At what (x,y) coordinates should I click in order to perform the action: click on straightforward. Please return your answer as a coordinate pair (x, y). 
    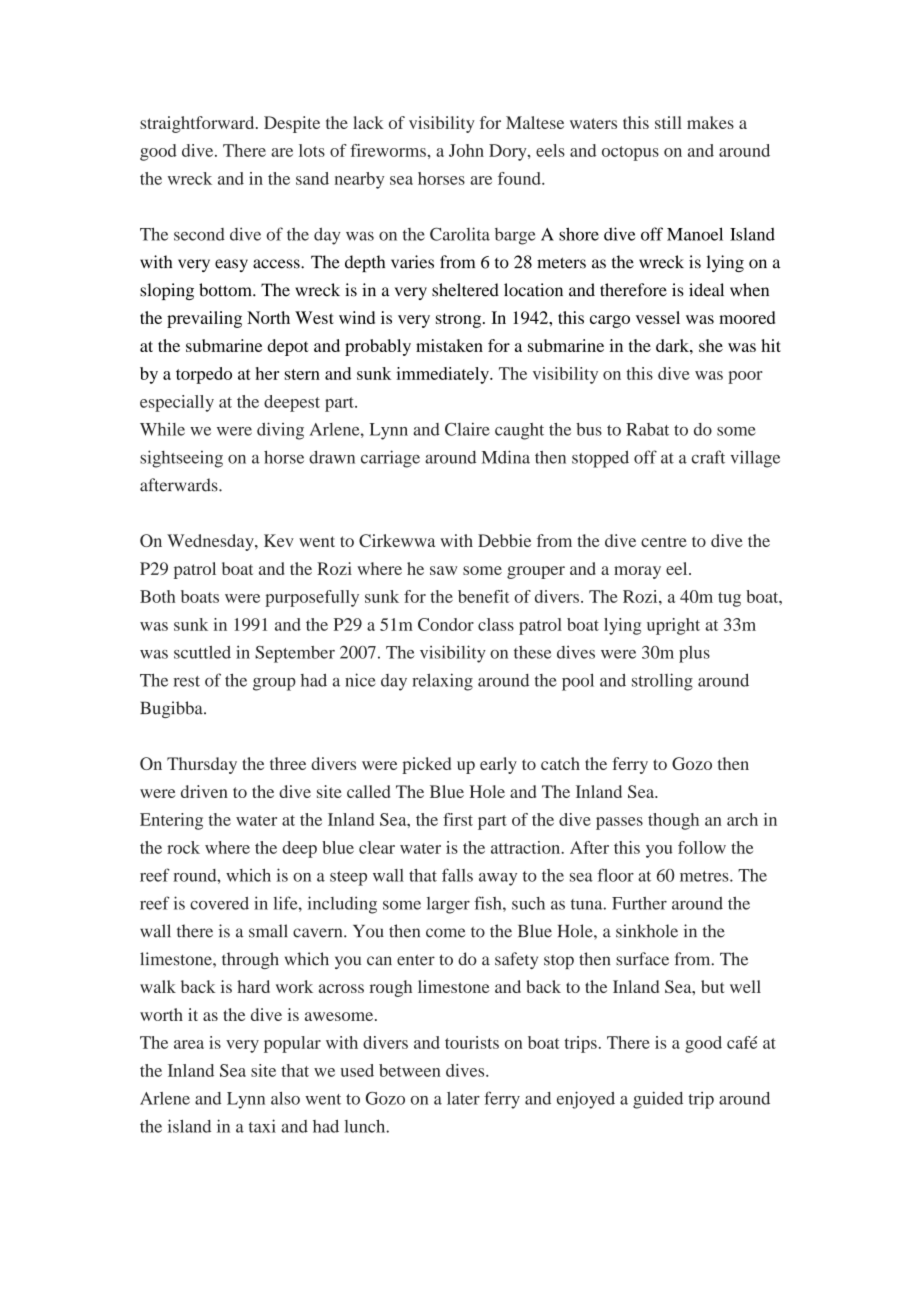
    Looking at the image, I should click on (198, 124).
